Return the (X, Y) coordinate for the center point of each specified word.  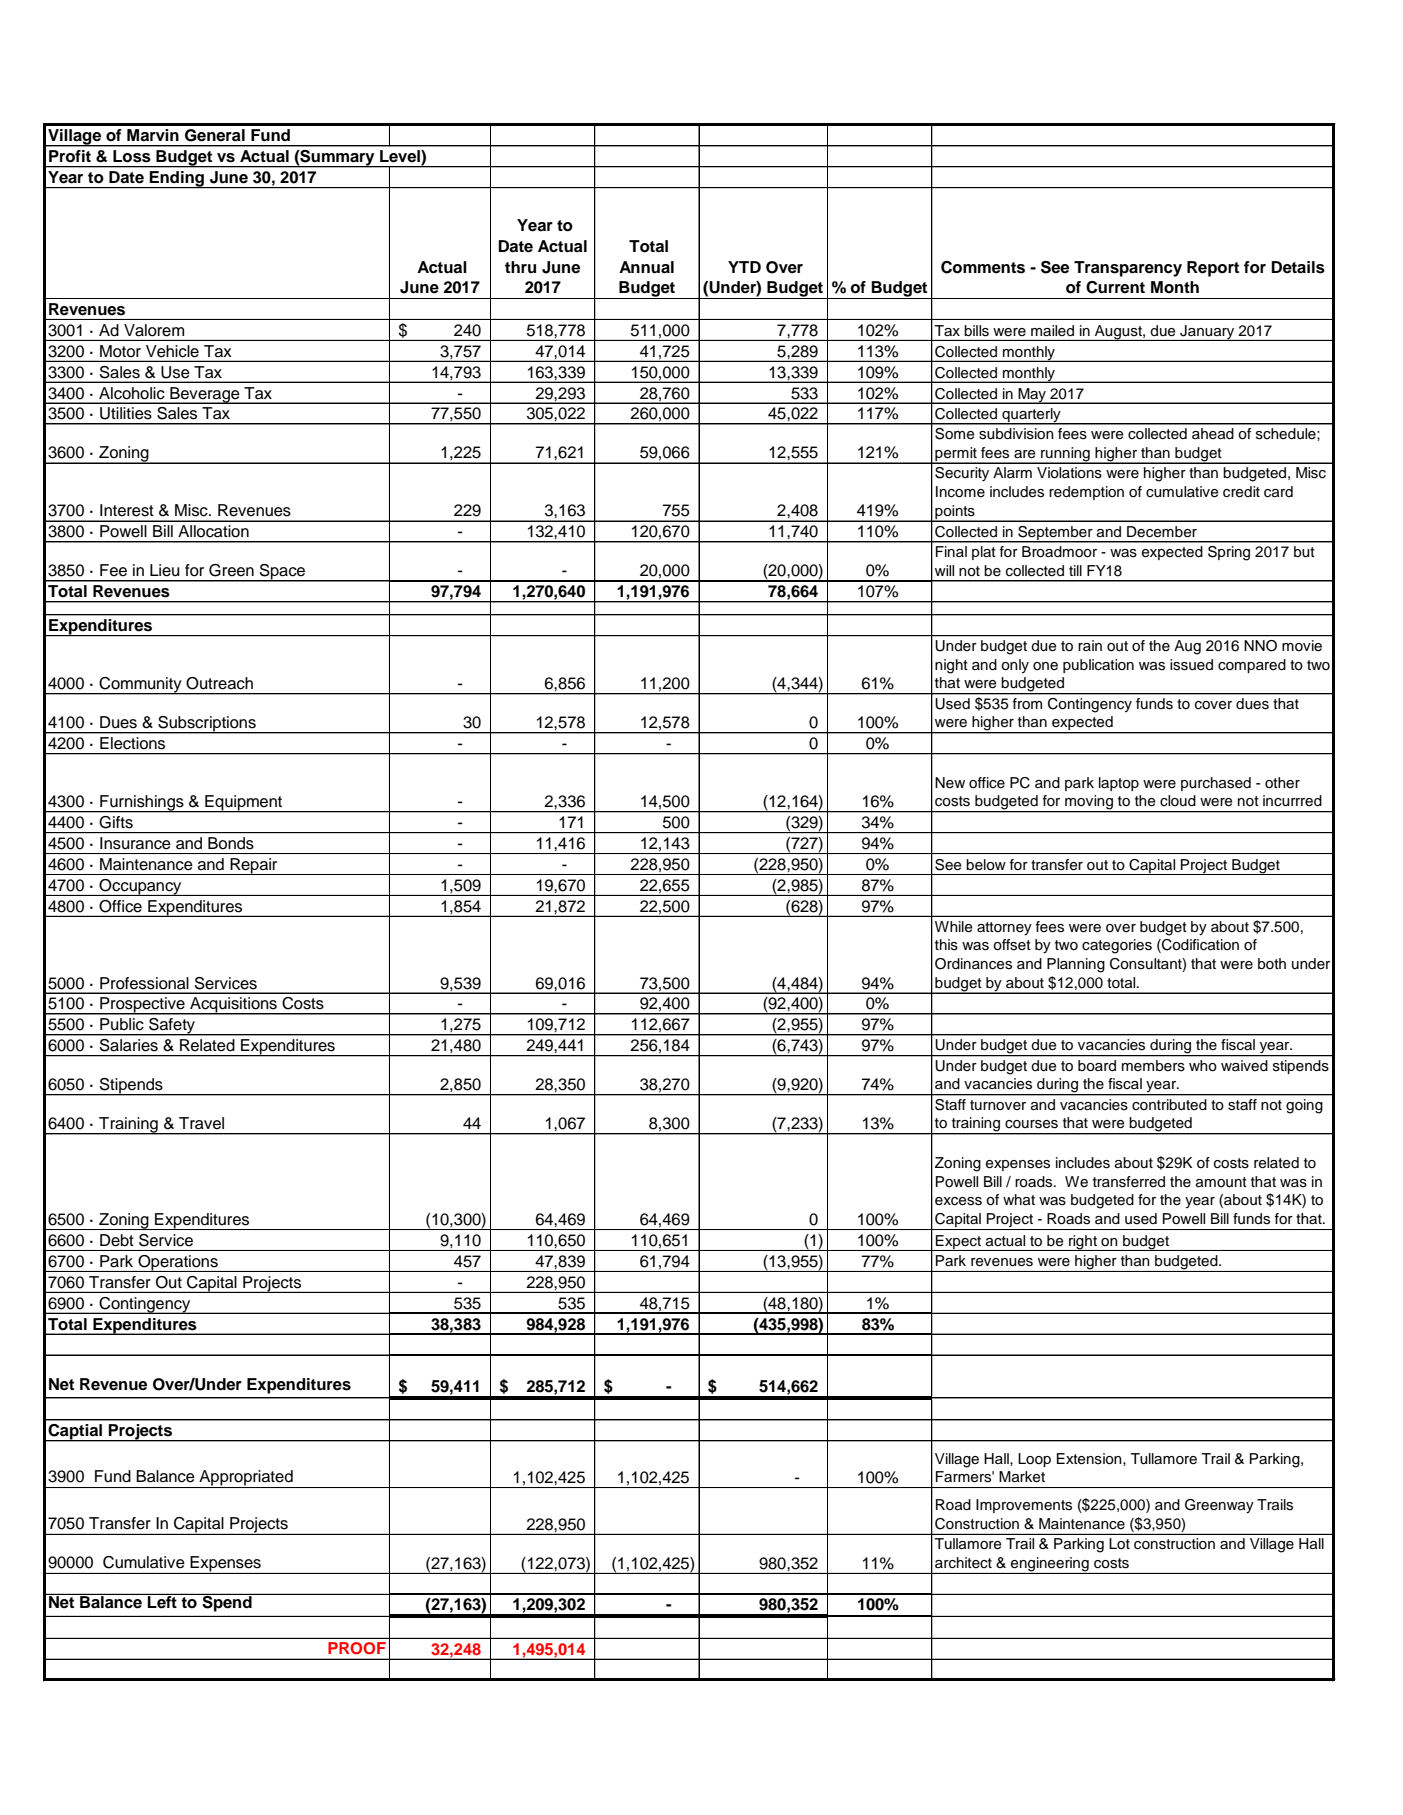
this (946, 945)
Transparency (1128, 269)
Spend (227, 1603)
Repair (254, 866)
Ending (177, 179)
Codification (1199, 946)
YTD (744, 267)
